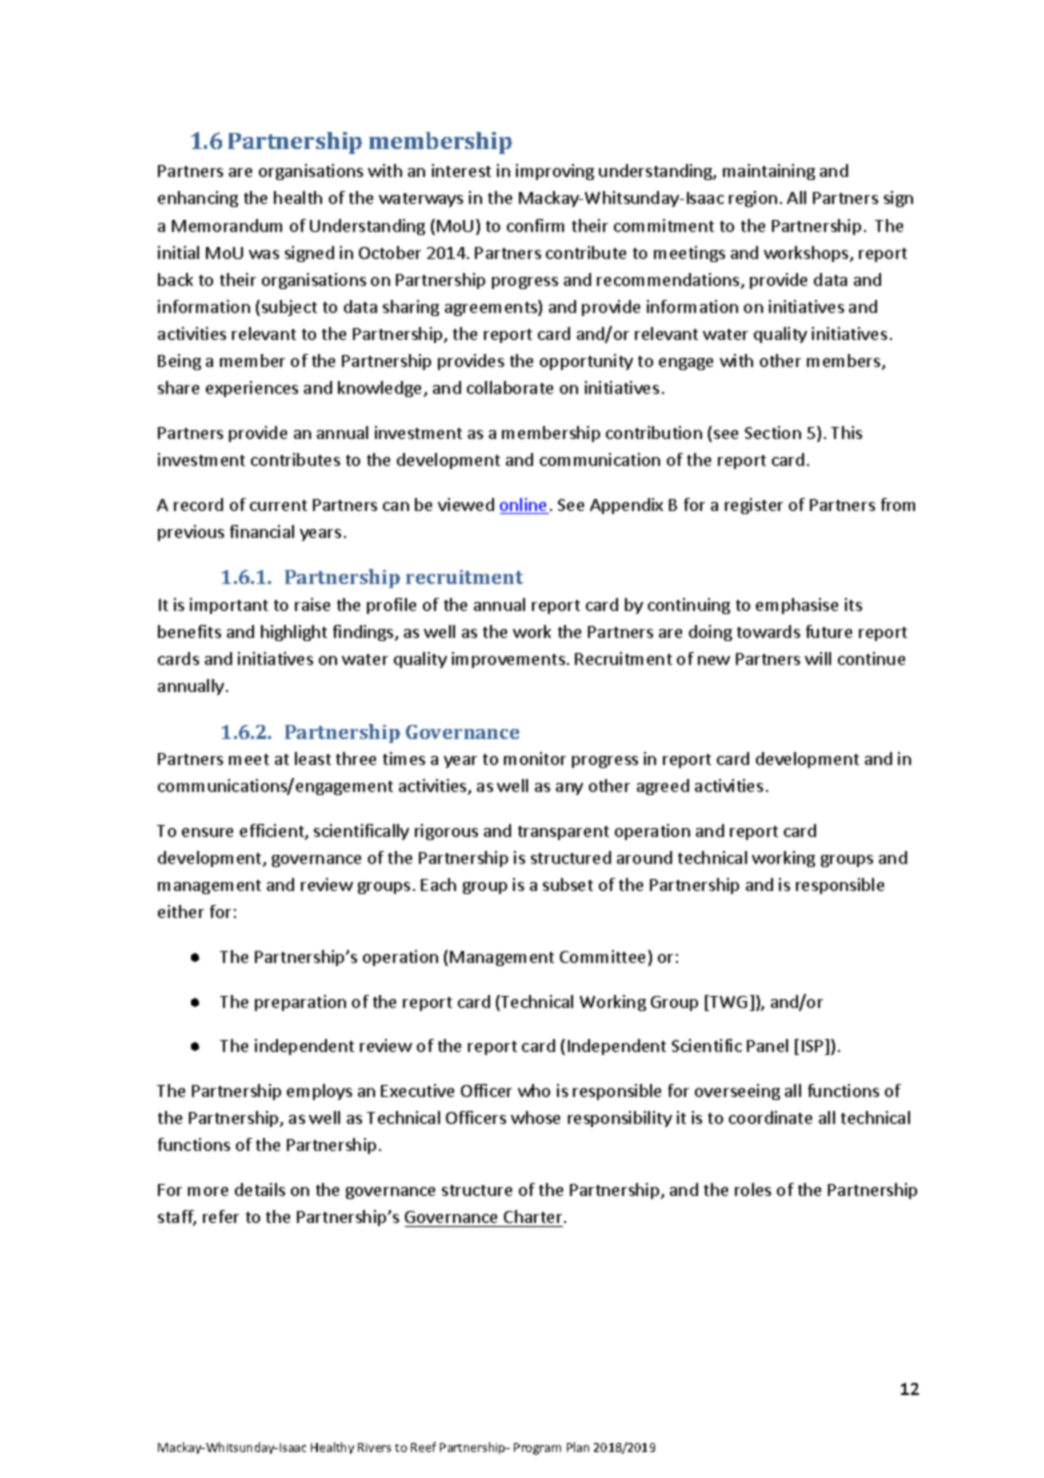  Describe the element at coordinates (797, 606) in the page. I see `emphasise` at that location.
